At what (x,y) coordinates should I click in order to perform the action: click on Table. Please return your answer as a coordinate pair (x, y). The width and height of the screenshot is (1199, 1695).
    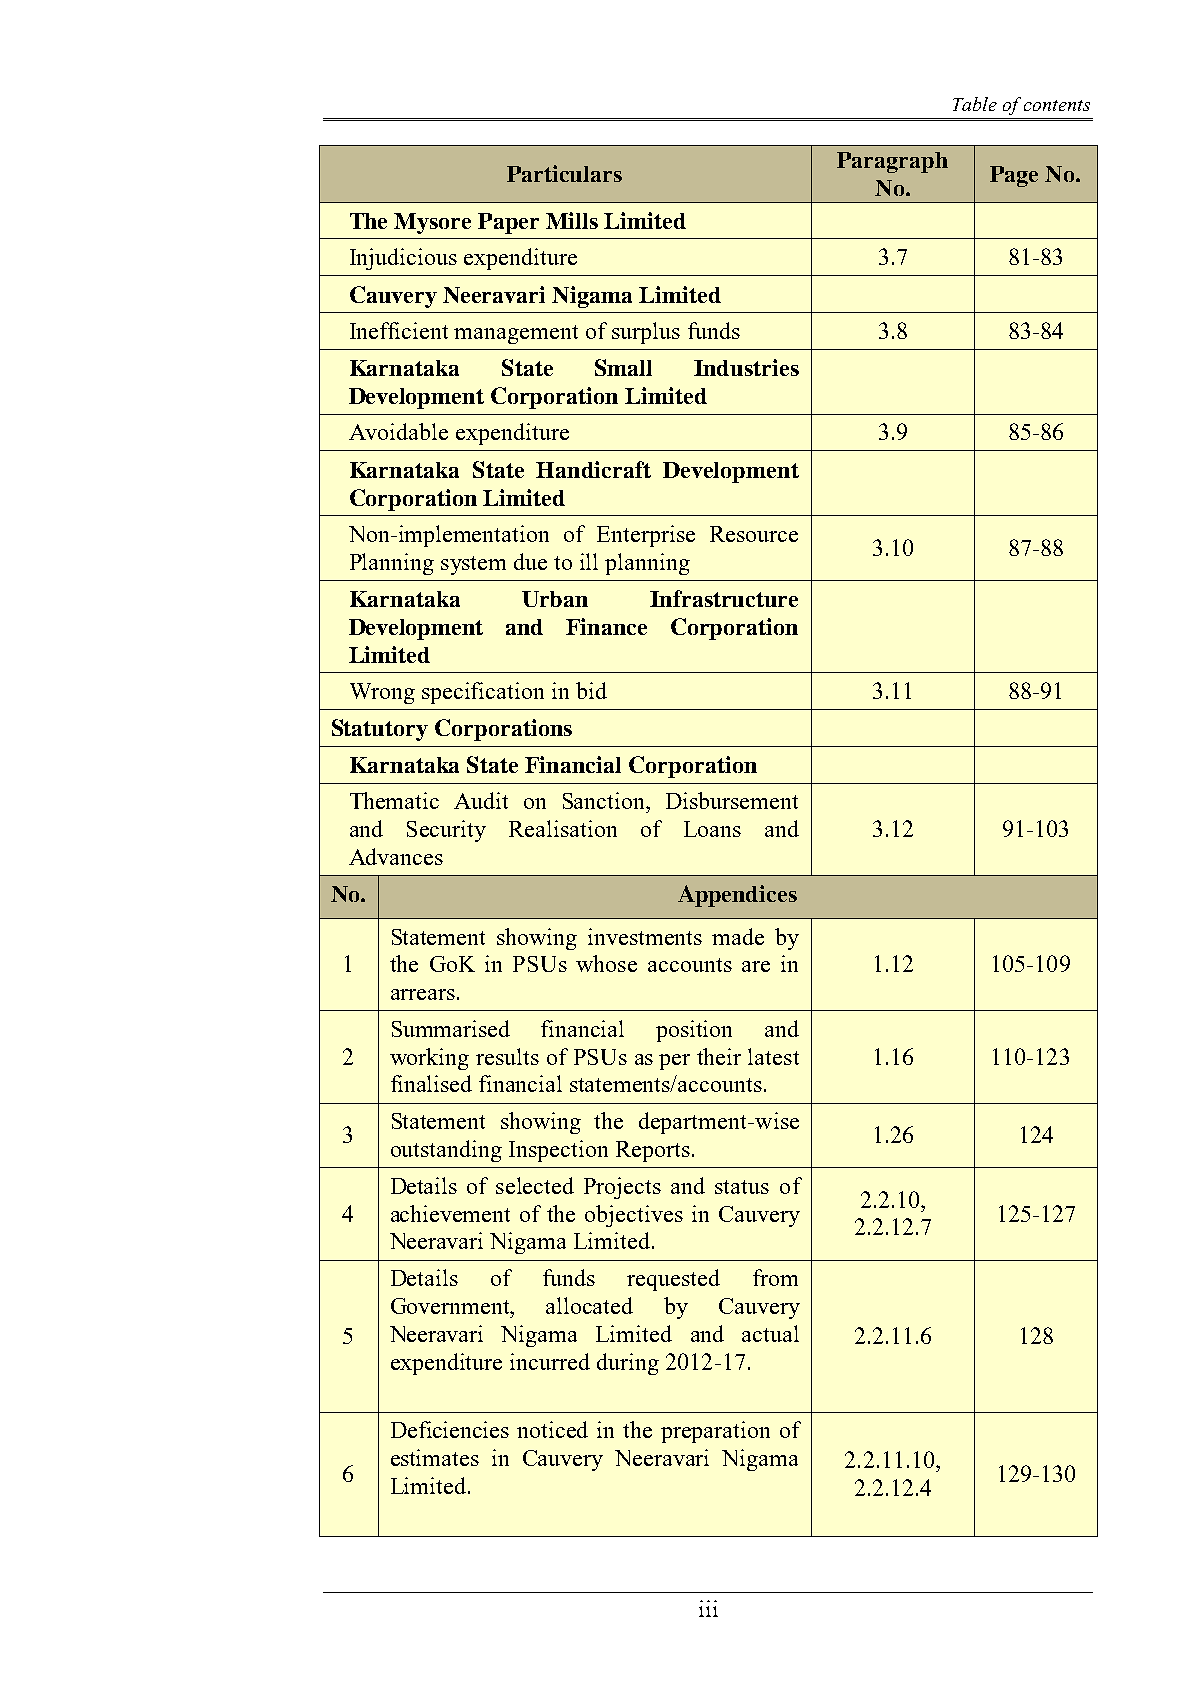
    Looking at the image, I should click on (975, 104).
